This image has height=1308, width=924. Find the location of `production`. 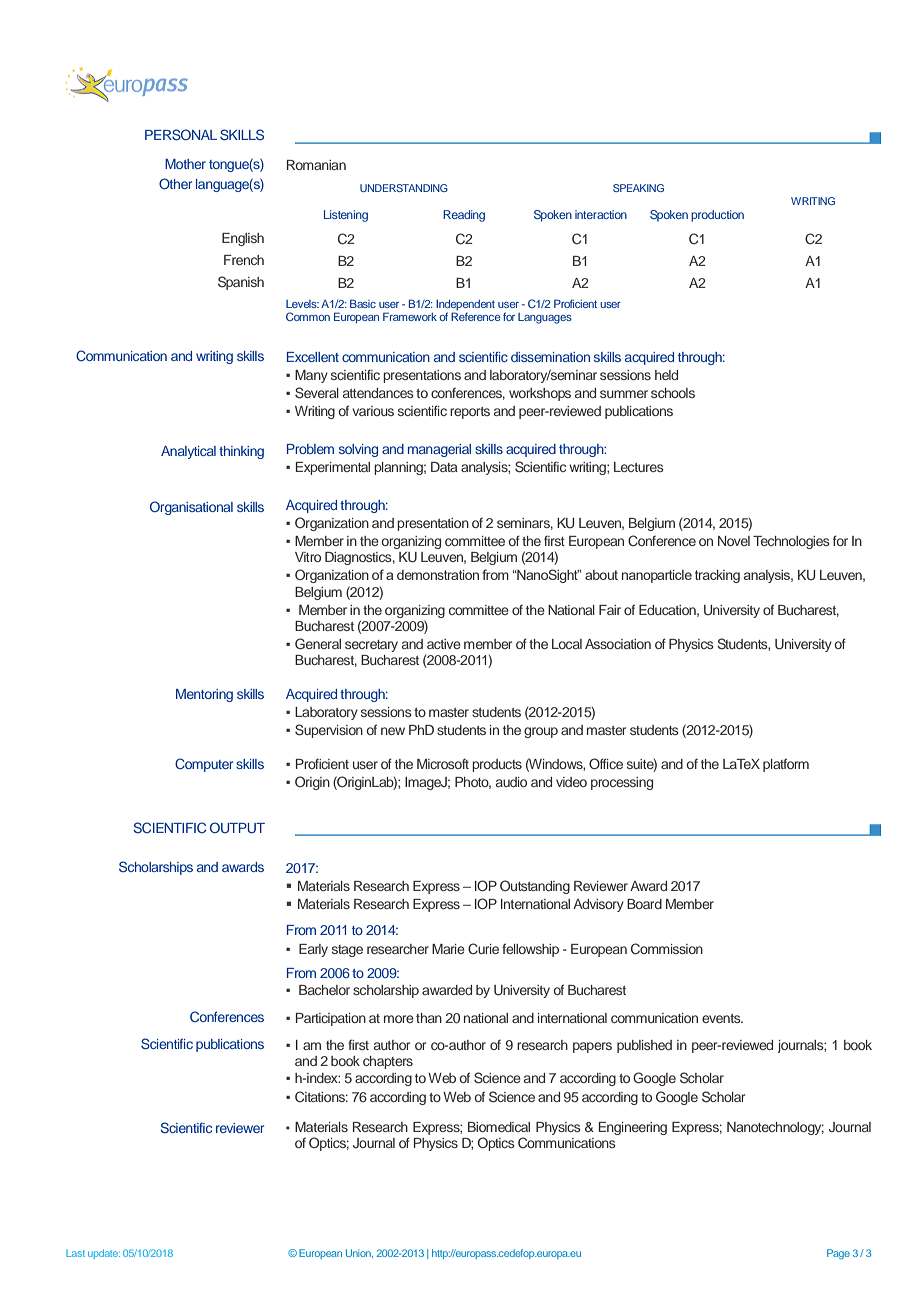

production is located at coordinates (717, 216).
